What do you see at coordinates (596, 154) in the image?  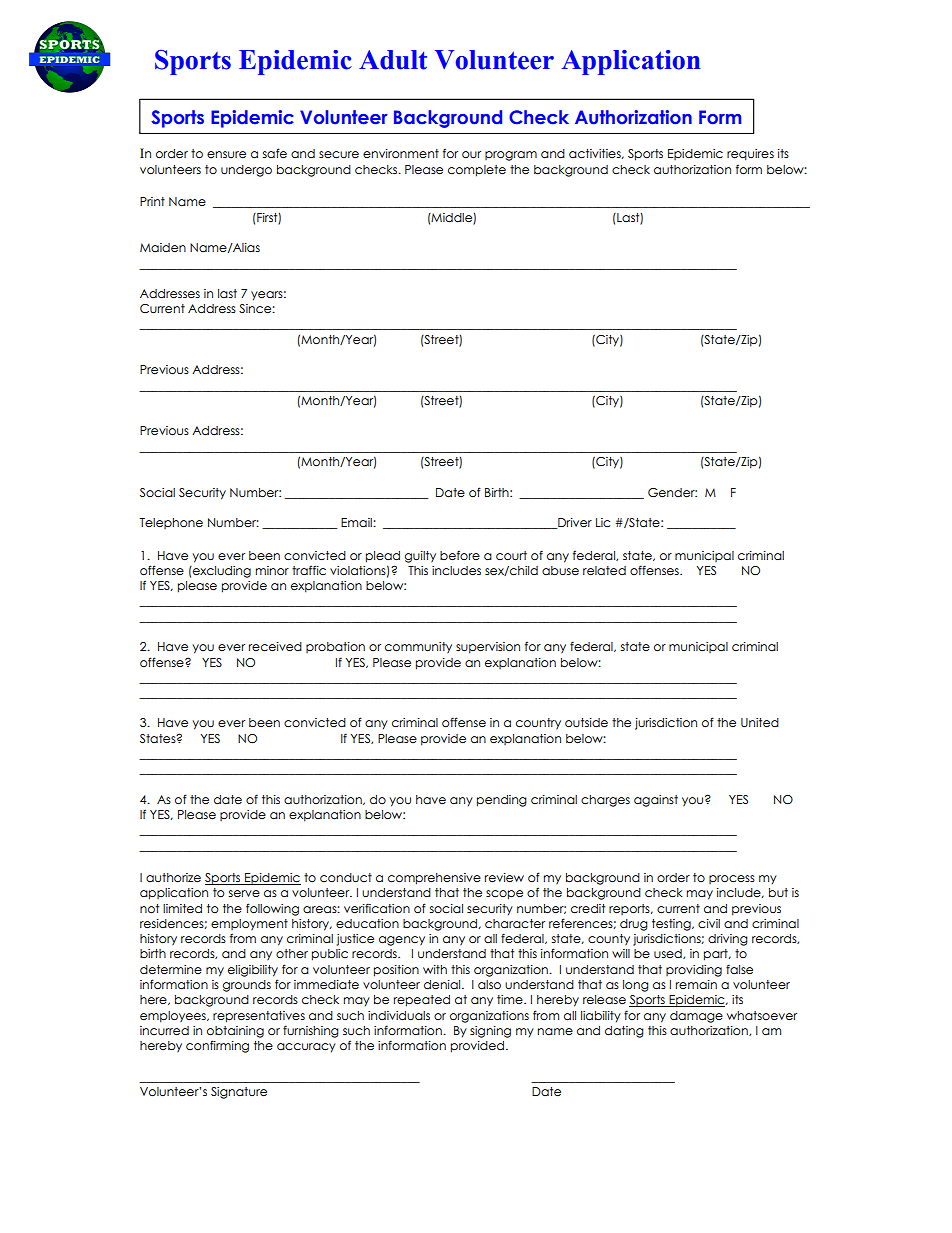 I see `activities` at bounding box center [596, 154].
